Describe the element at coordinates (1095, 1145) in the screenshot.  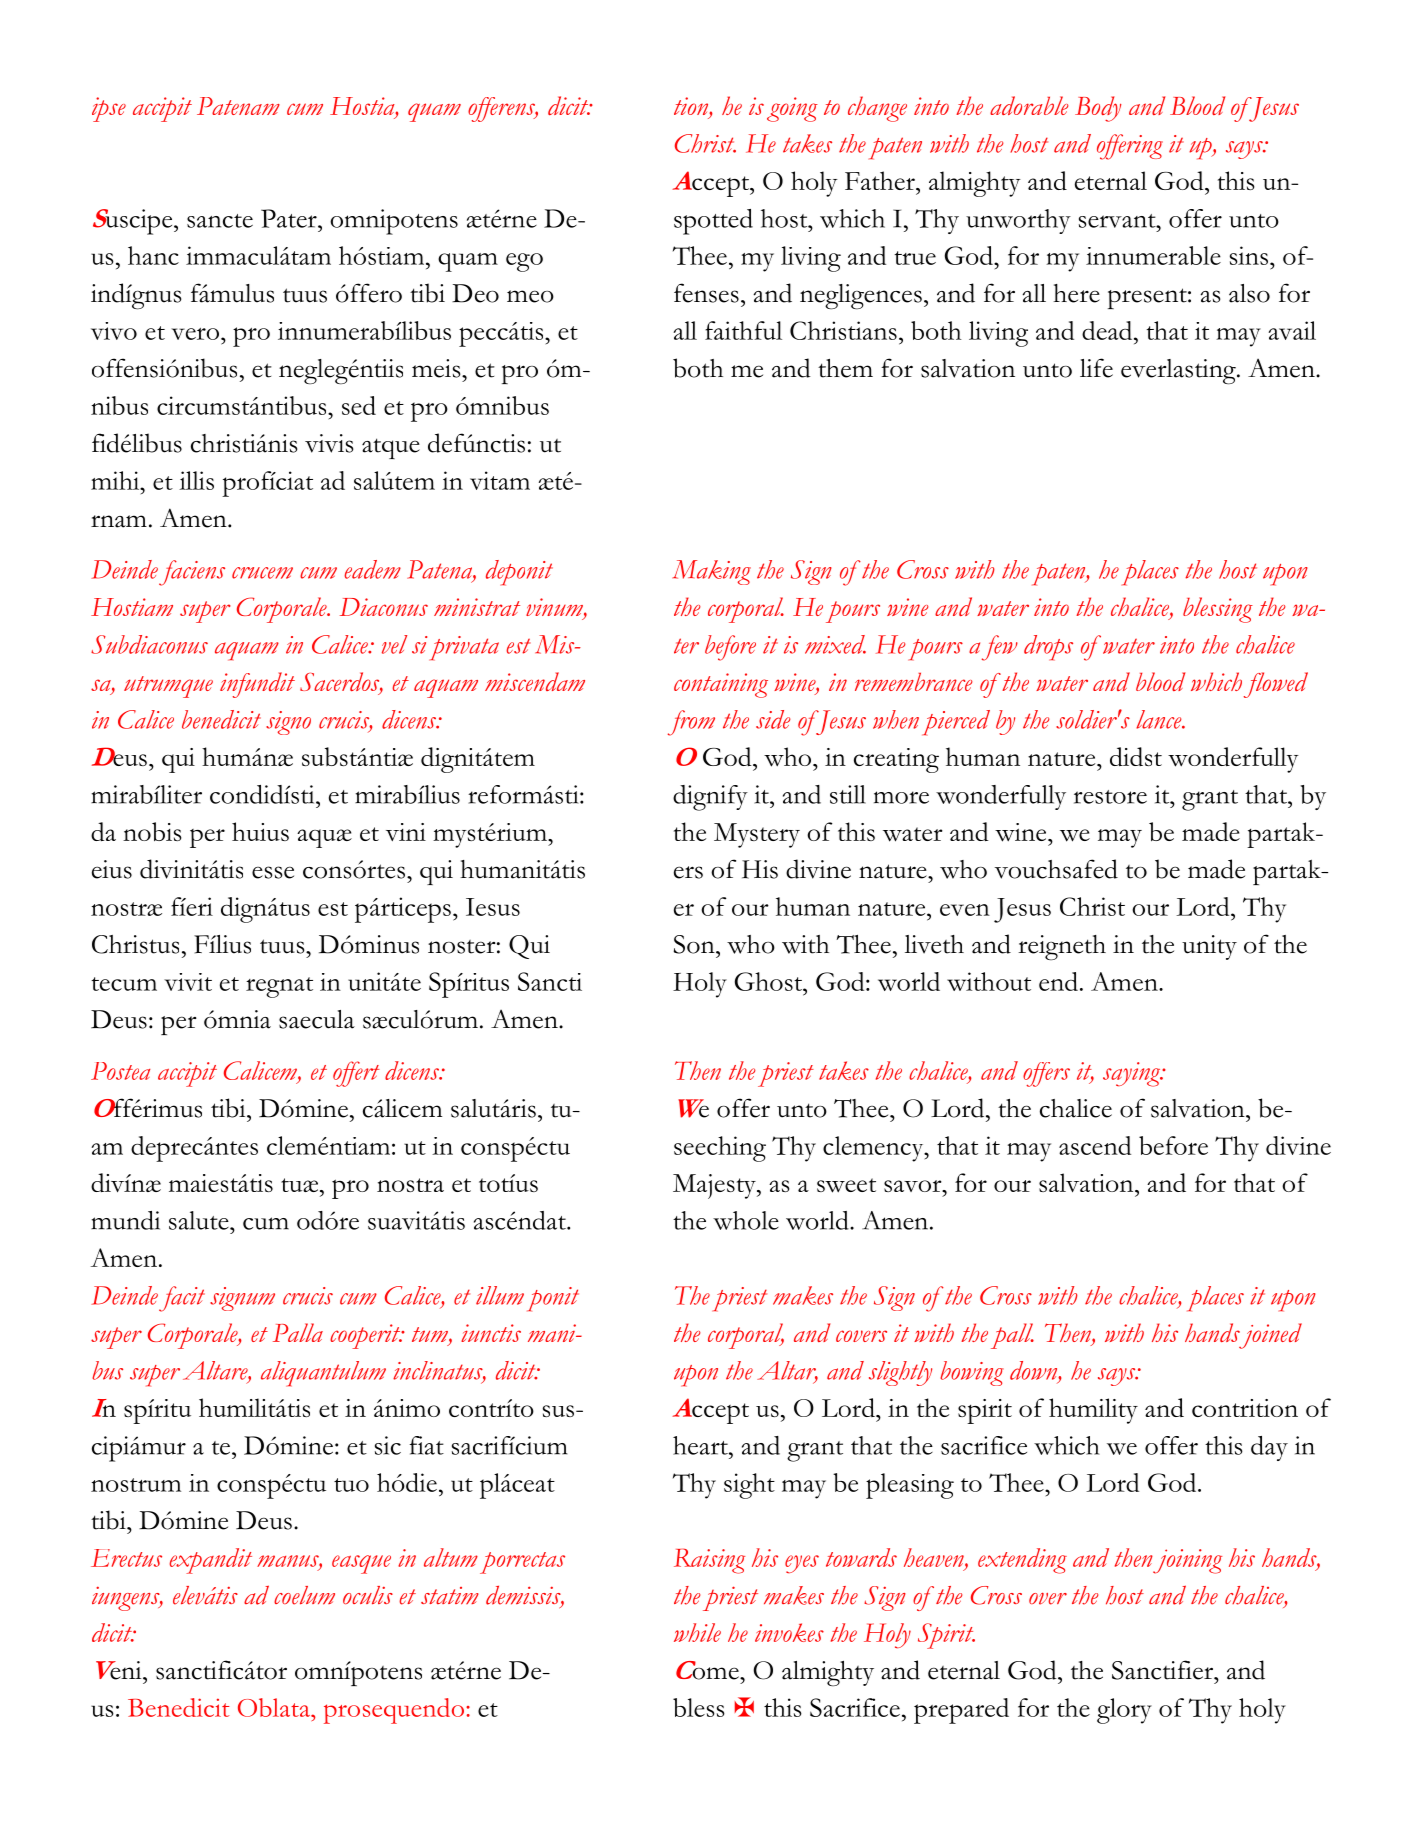
I see `ascend` at that location.
